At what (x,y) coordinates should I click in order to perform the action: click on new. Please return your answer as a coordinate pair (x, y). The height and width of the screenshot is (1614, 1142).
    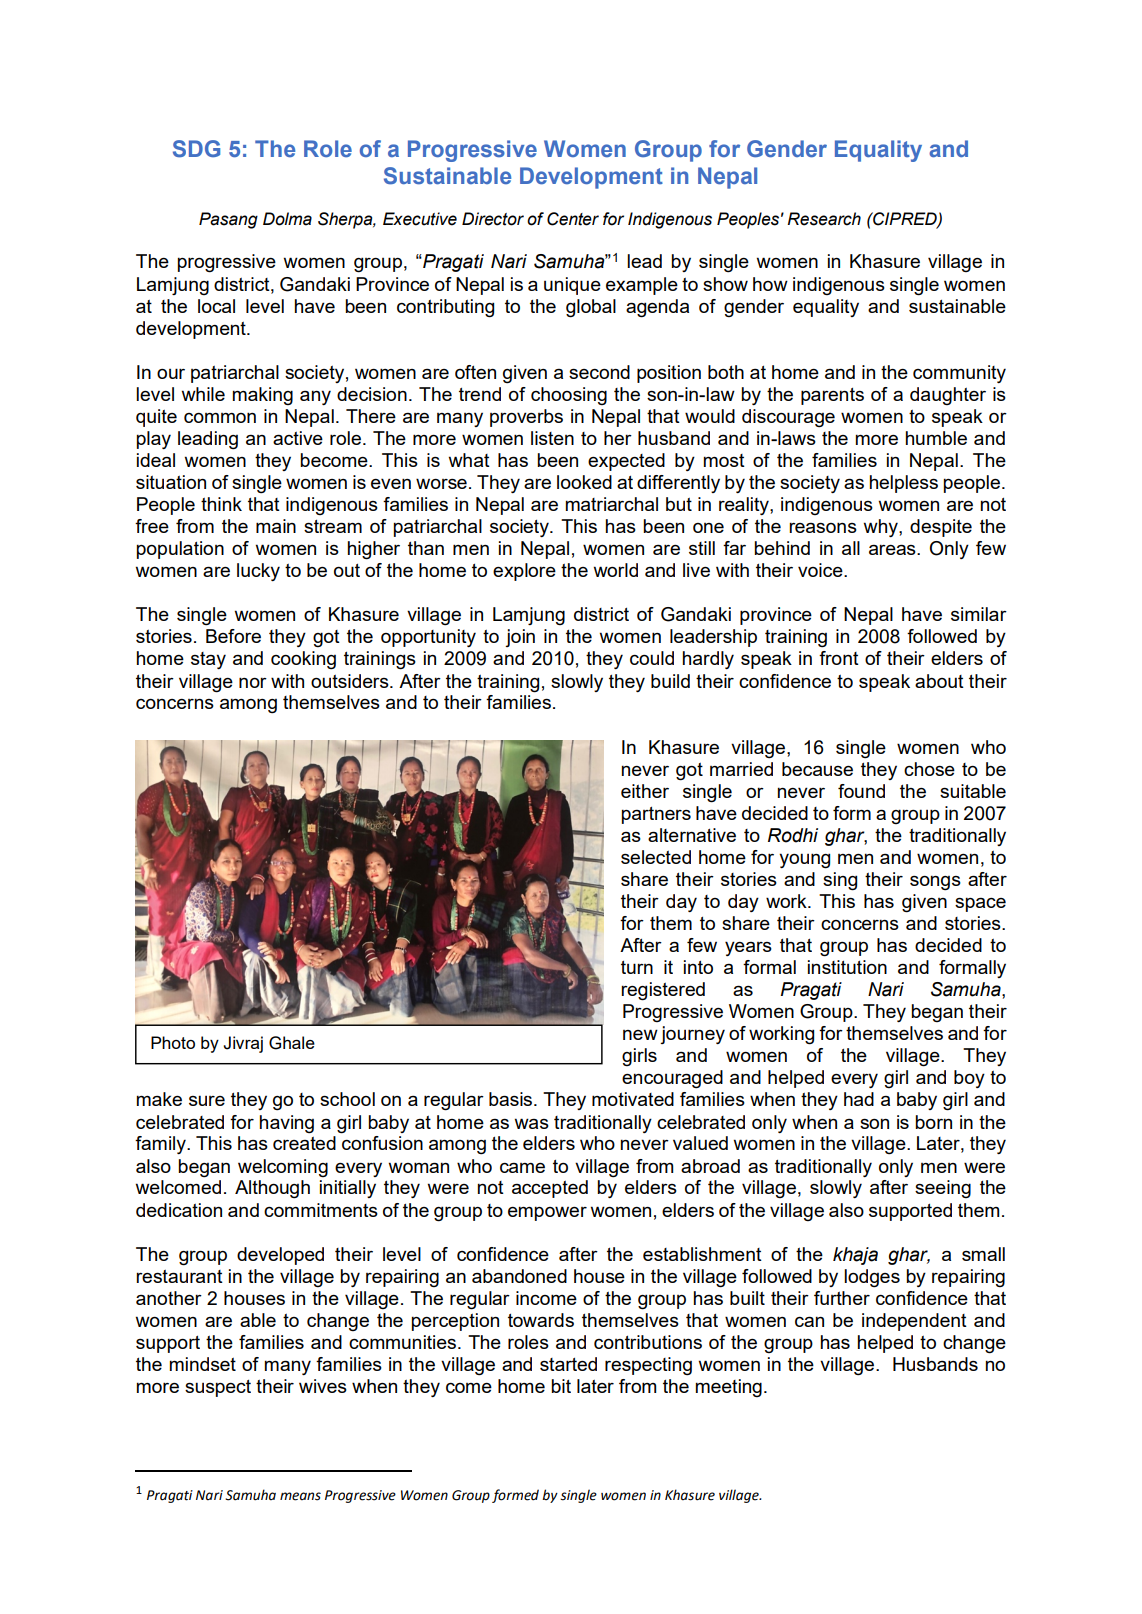
    Looking at the image, I should click on (640, 1034).
